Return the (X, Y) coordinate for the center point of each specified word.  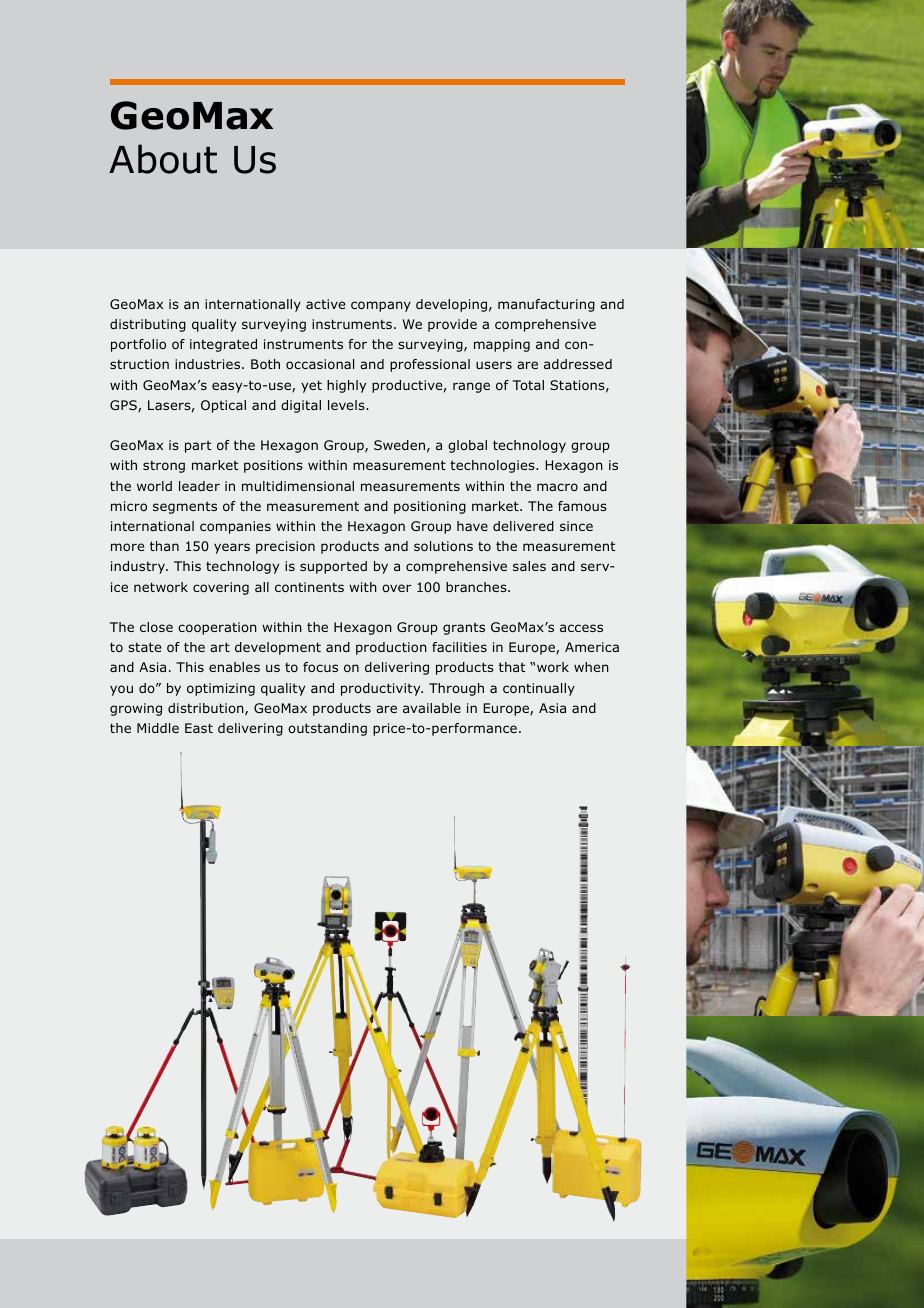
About (163, 159)
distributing (148, 325)
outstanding (327, 729)
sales (529, 566)
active (325, 304)
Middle (158, 728)
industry (139, 567)
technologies (493, 466)
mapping (502, 345)
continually (539, 689)
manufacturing (546, 305)
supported (333, 567)
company (381, 306)
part (198, 447)
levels (347, 405)
